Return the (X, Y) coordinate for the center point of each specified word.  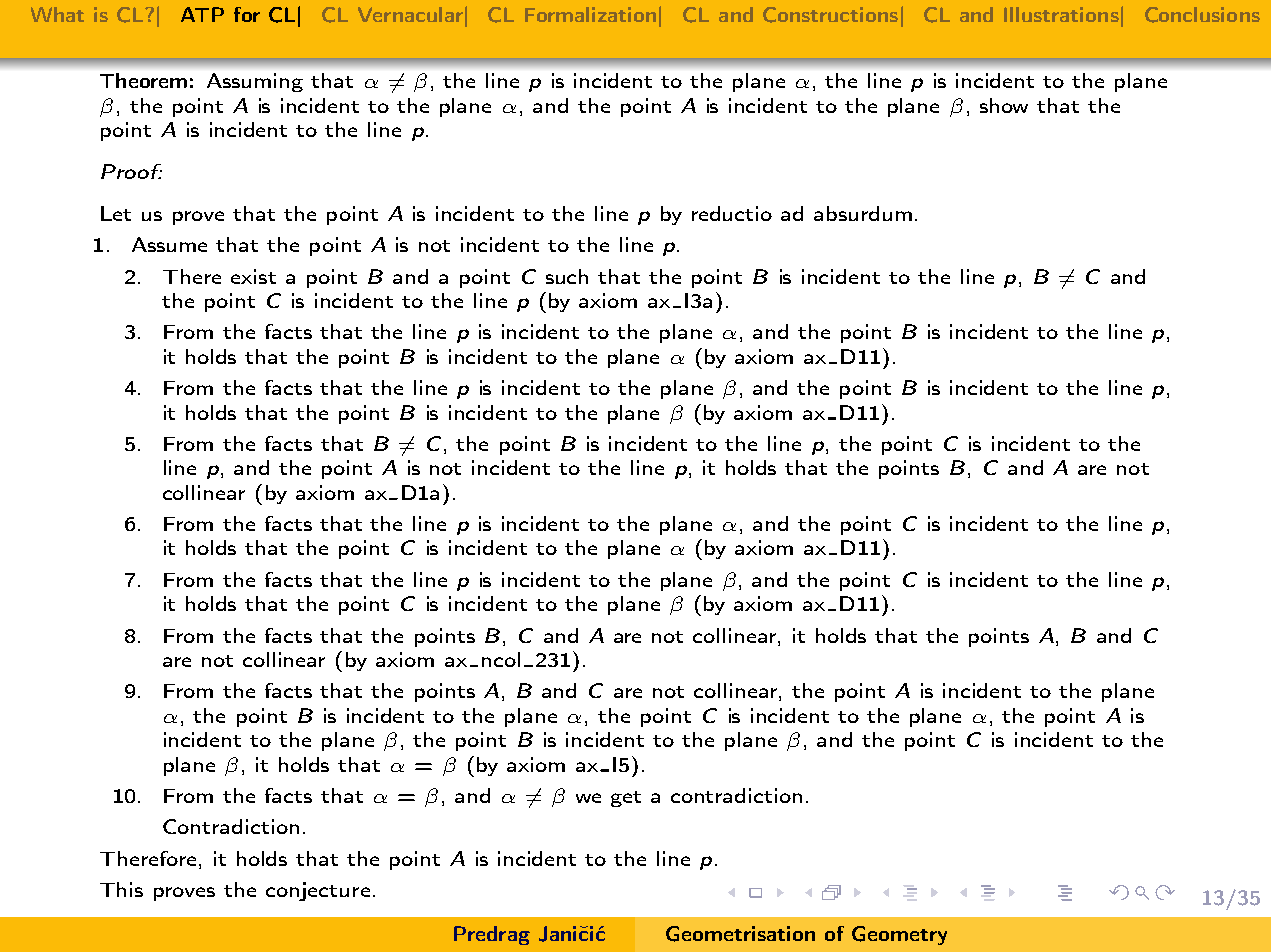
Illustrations (1061, 14)
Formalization (590, 14)
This (121, 889)
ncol (501, 659)
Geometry (899, 935)
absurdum (863, 213)
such (567, 276)
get (626, 799)
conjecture (318, 891)
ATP (202, 14)
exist (253, 276)
